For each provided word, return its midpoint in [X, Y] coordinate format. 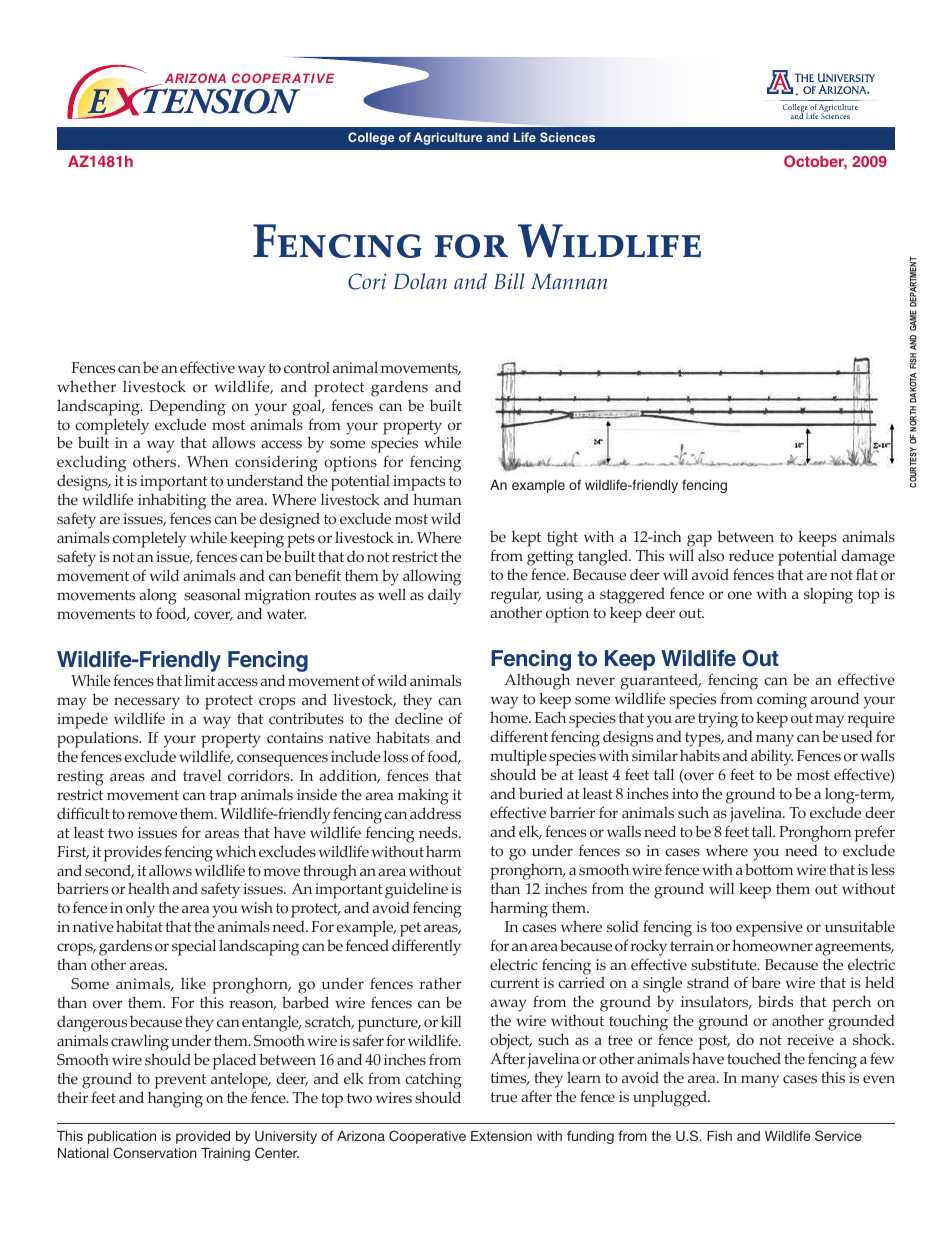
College [371, 138]
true [504, 1097]
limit [200, 680]
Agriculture [447, 138]
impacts [419, 484]
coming [782, 701]
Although [537, 683]
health [149, 888]
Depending [187, 407]
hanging [175, 1100]
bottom [769, 869]
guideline [416, 892]
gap [699, 542]
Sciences [567, 137]
